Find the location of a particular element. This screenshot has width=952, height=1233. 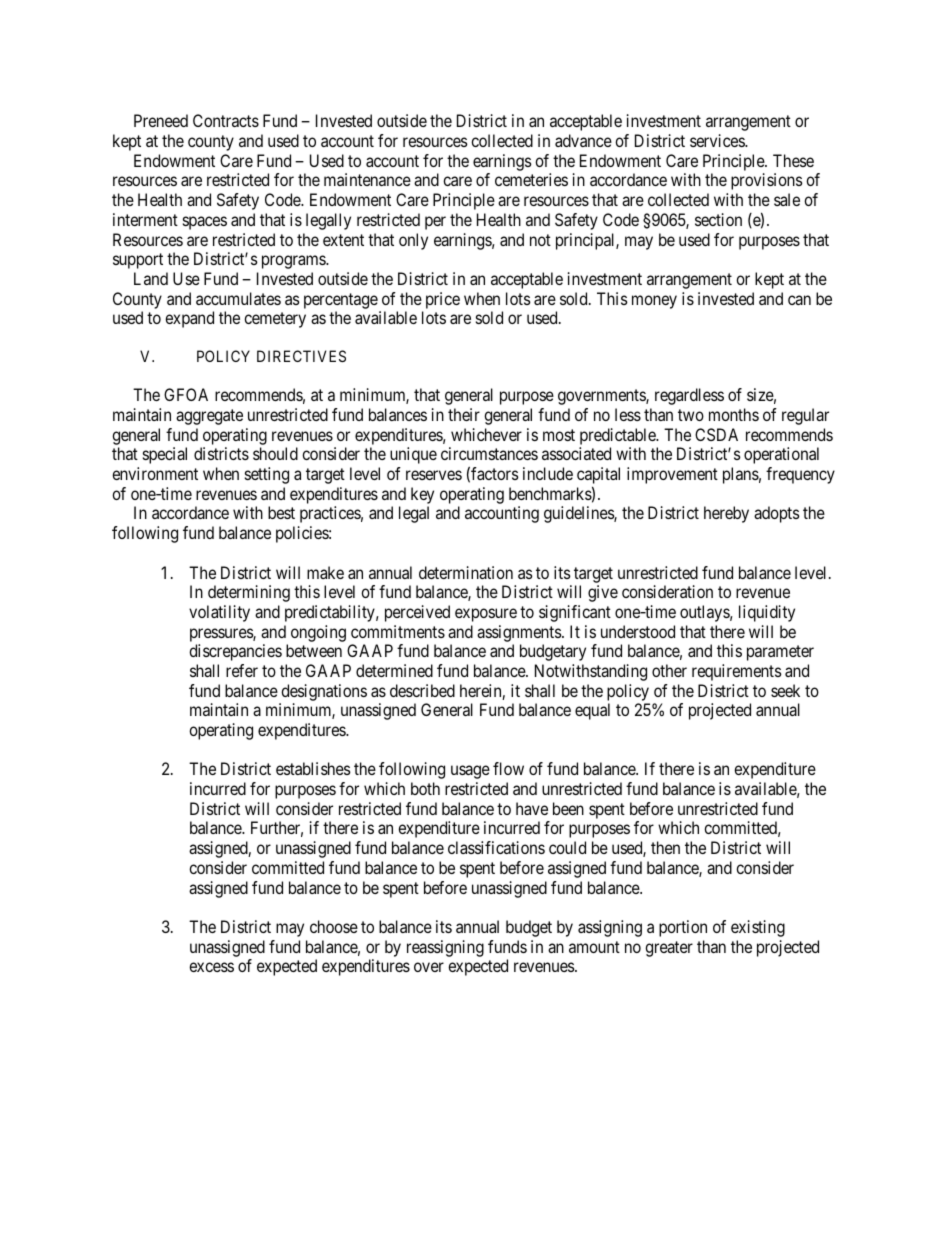

hereby is located at coordinates (726, 514).
